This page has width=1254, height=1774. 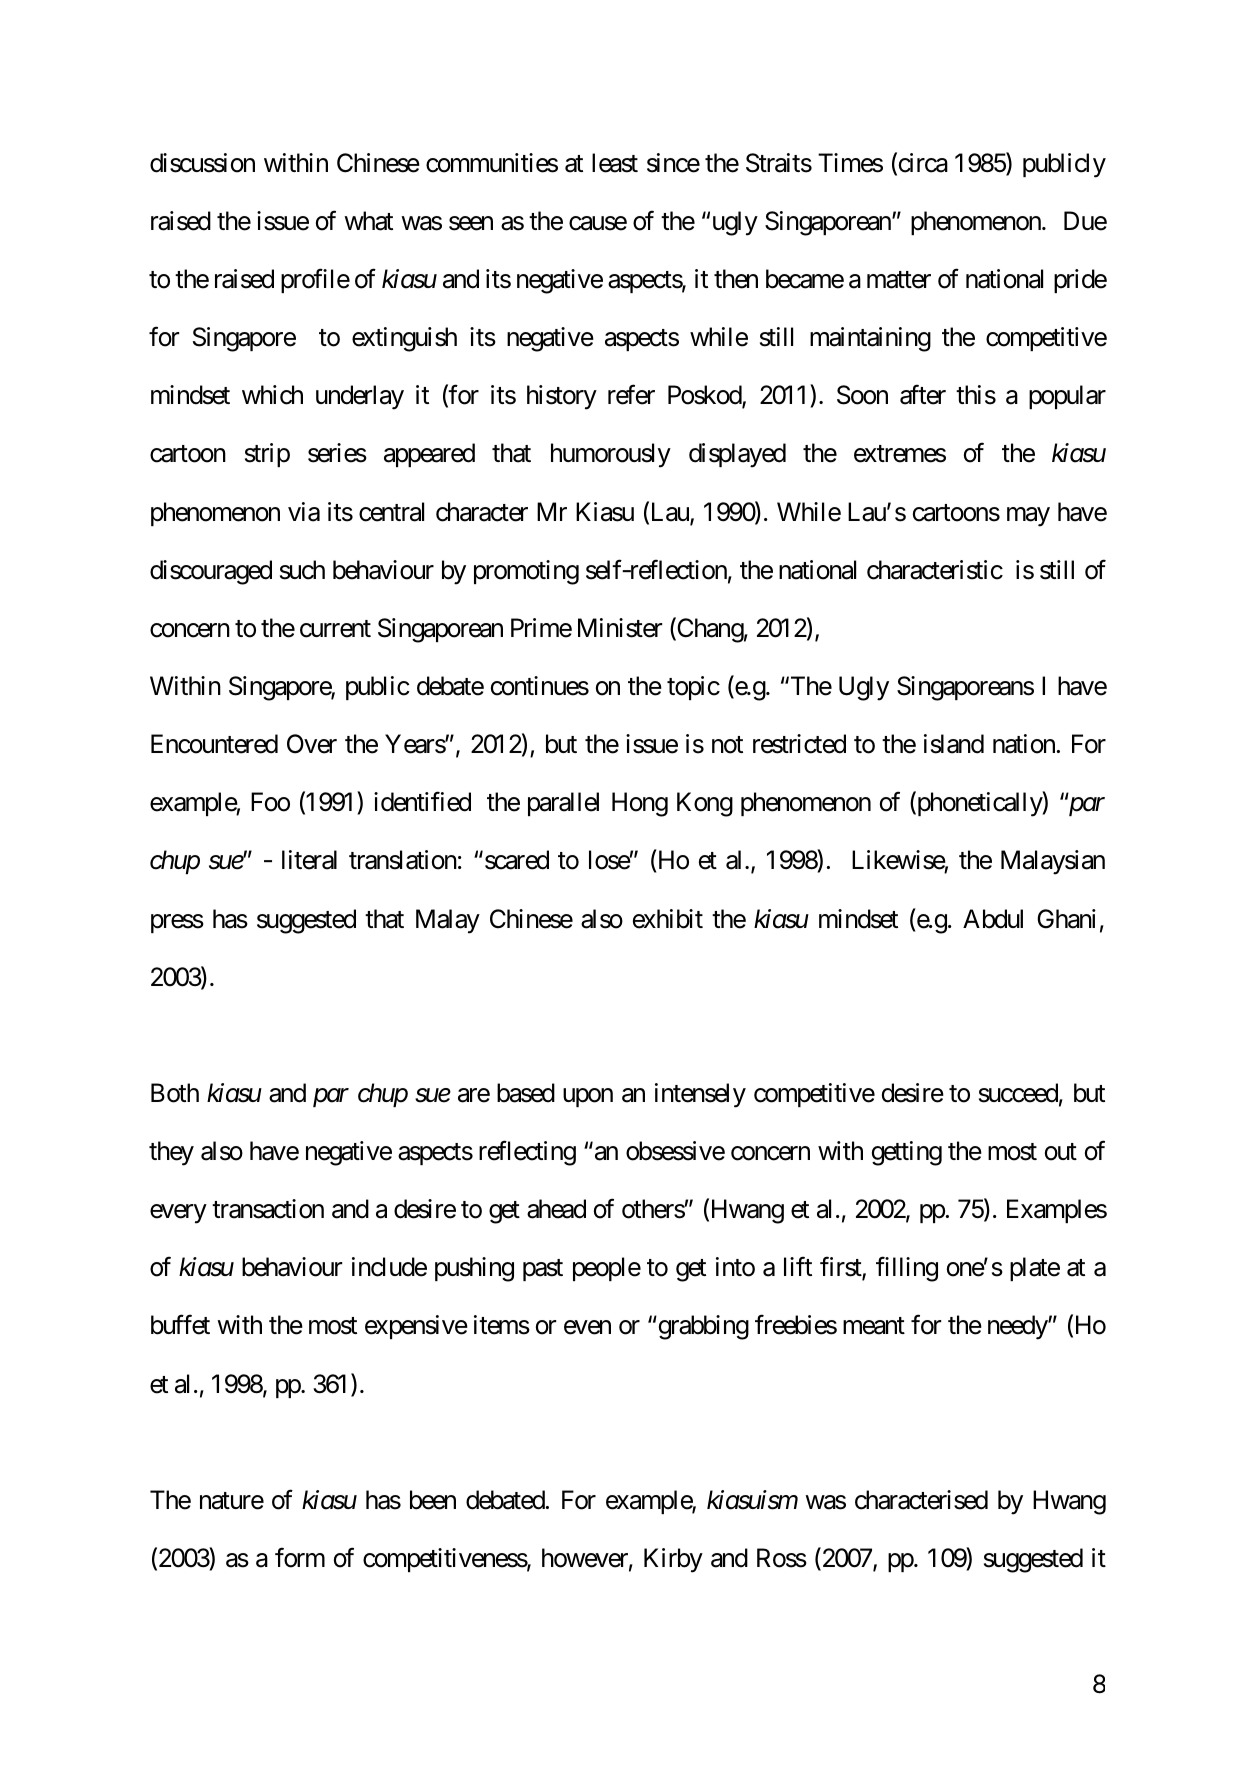 What do you see at coordinates (300, 1558) in the page?
I see `form` at bounding box center [300, 1558].
